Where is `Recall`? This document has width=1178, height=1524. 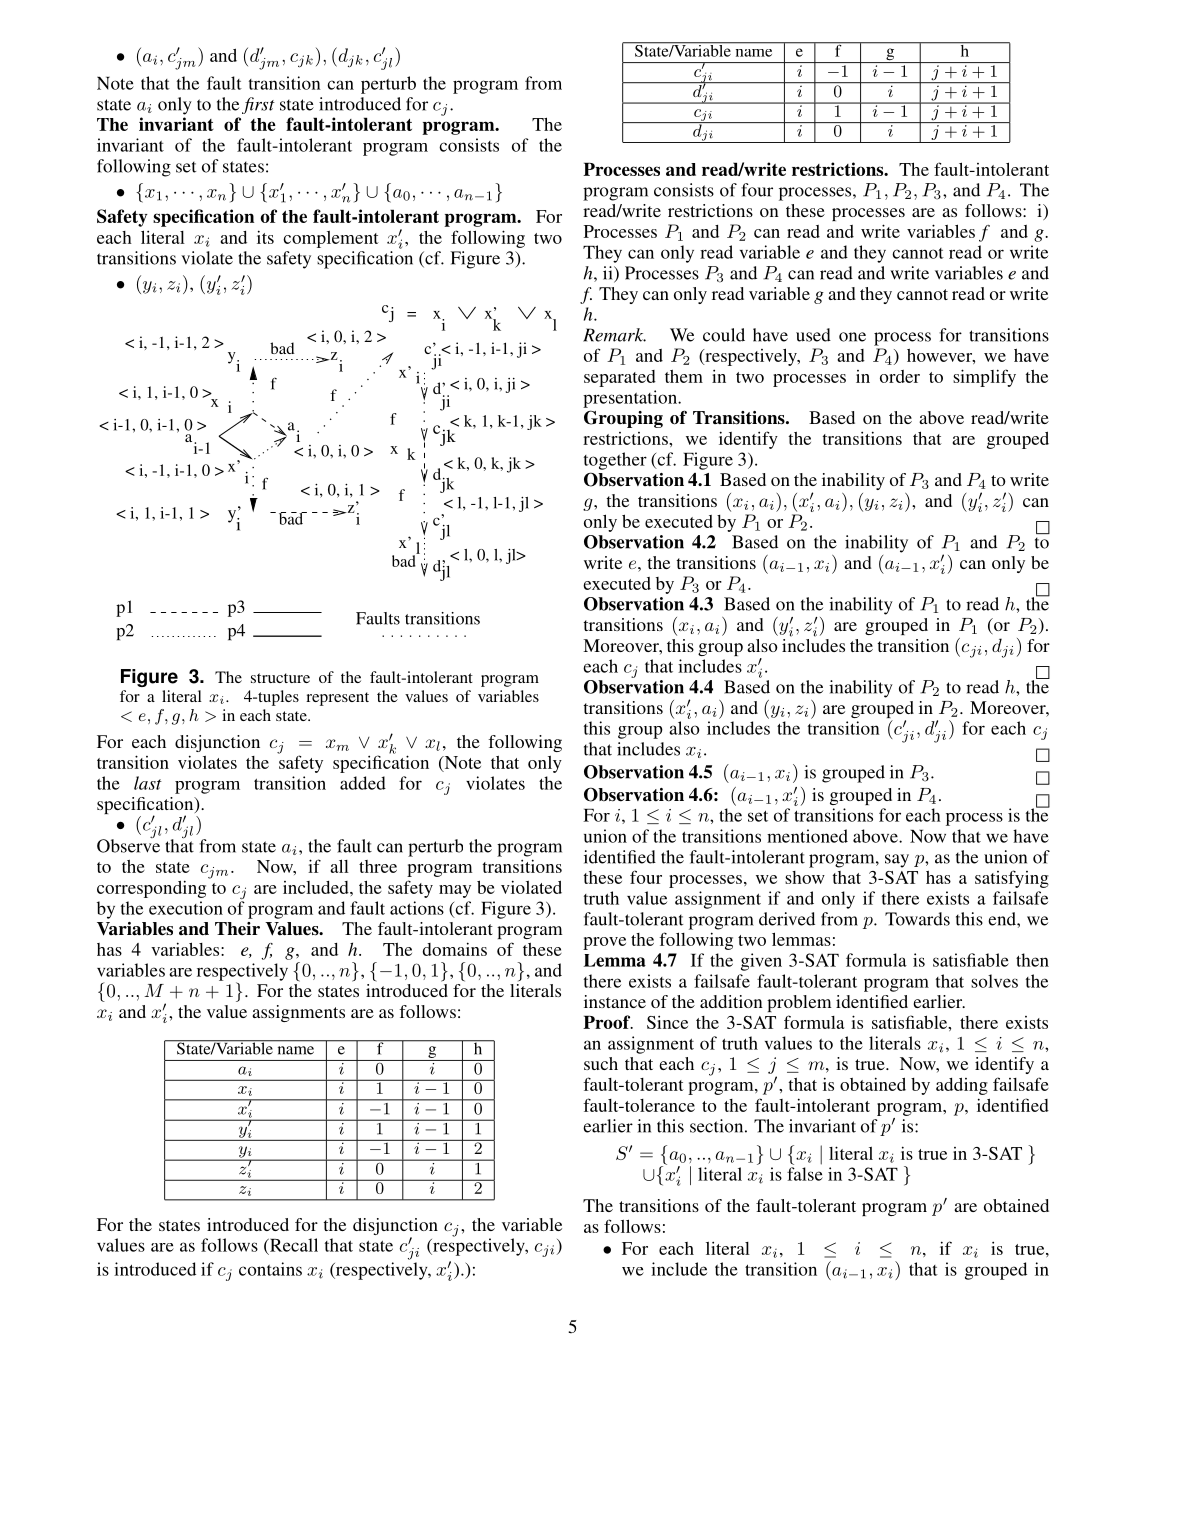 Recall is located at coordinates (293, 1245).
